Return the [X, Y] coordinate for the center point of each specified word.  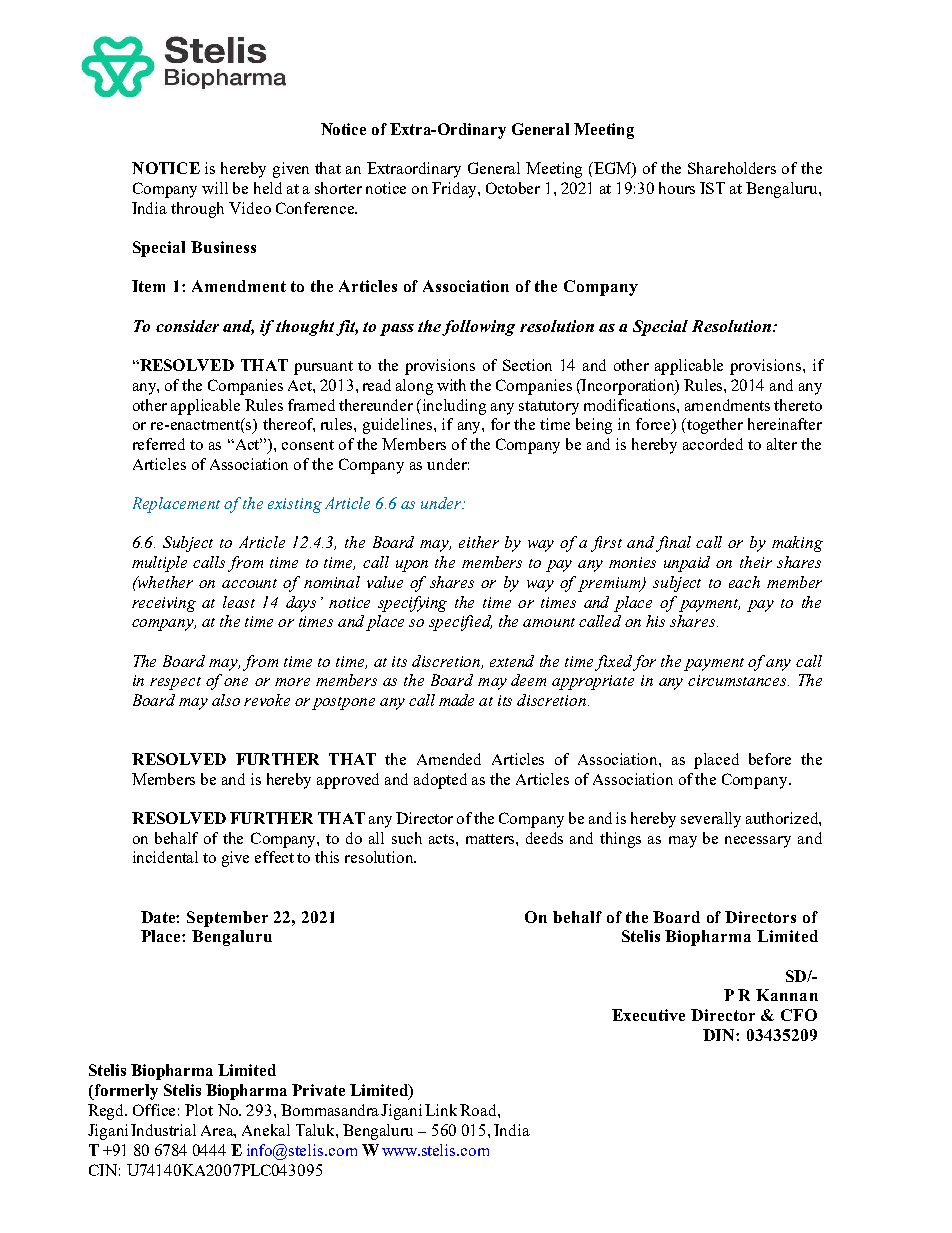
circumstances [738, 680]
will [215, 188]
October [513, 188]
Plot [199, 1110]
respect [175, 683]
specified [460, 623]
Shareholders [732, 168]
